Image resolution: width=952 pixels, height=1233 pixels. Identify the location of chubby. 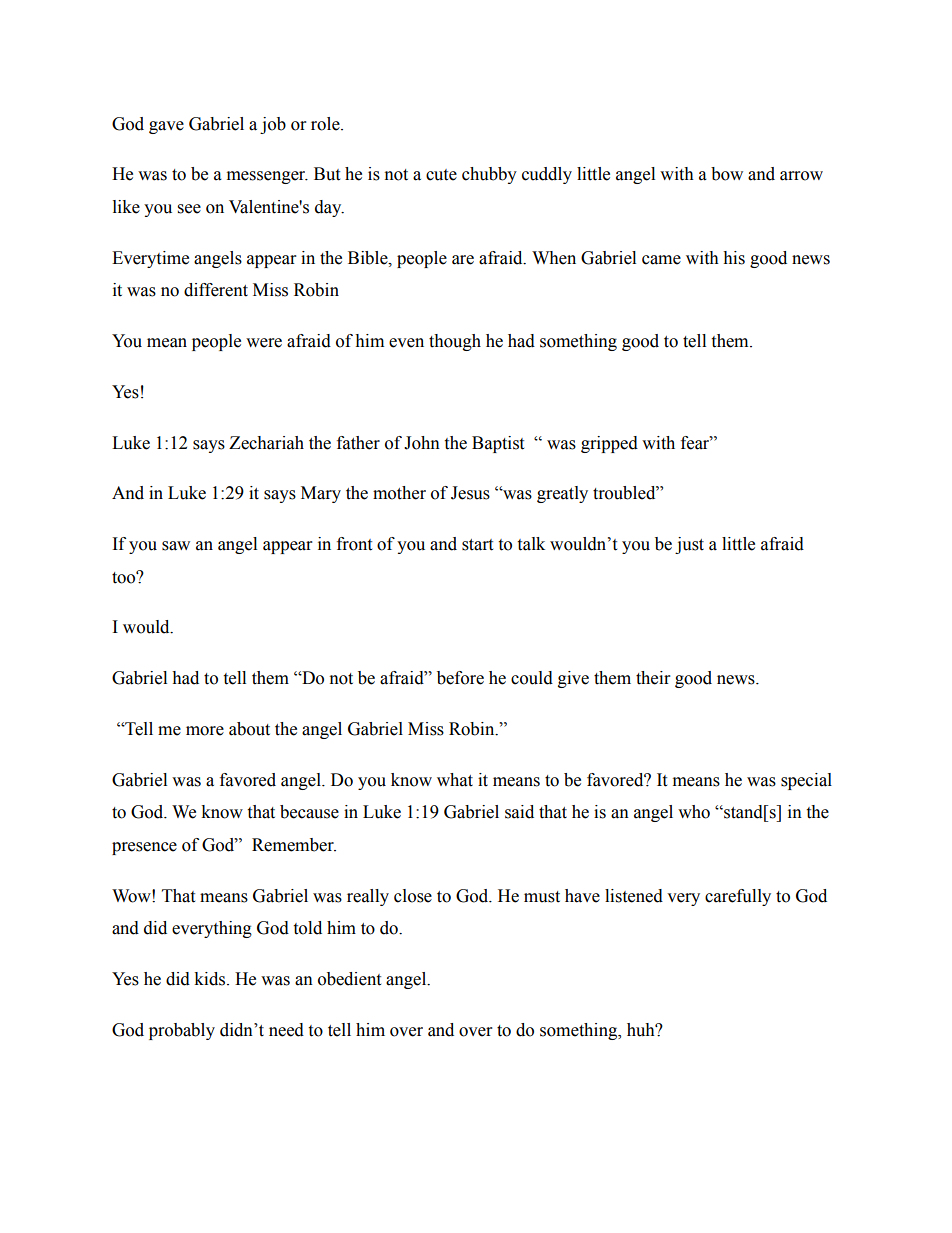
(489, 175).
